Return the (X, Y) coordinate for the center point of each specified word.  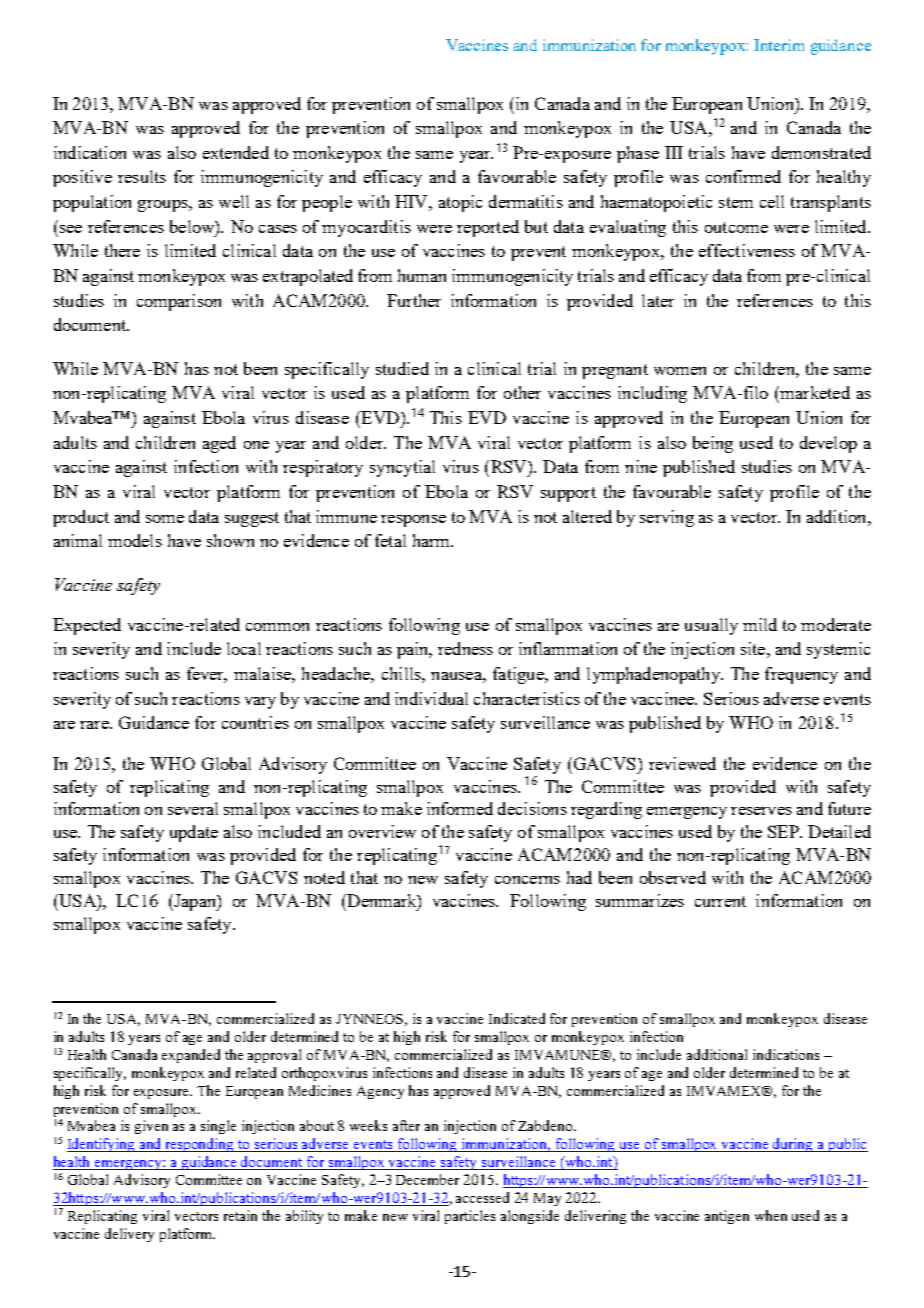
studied (402, 368)
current (720, 901)
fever (207, 675)
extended (236, 152)
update (194, 833)
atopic (460, 203)
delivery (129, 1235)
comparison (179, 302)
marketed (814, 392)
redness (465, 648)
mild (760, 624)
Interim (779, 45)
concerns (527, 880)
